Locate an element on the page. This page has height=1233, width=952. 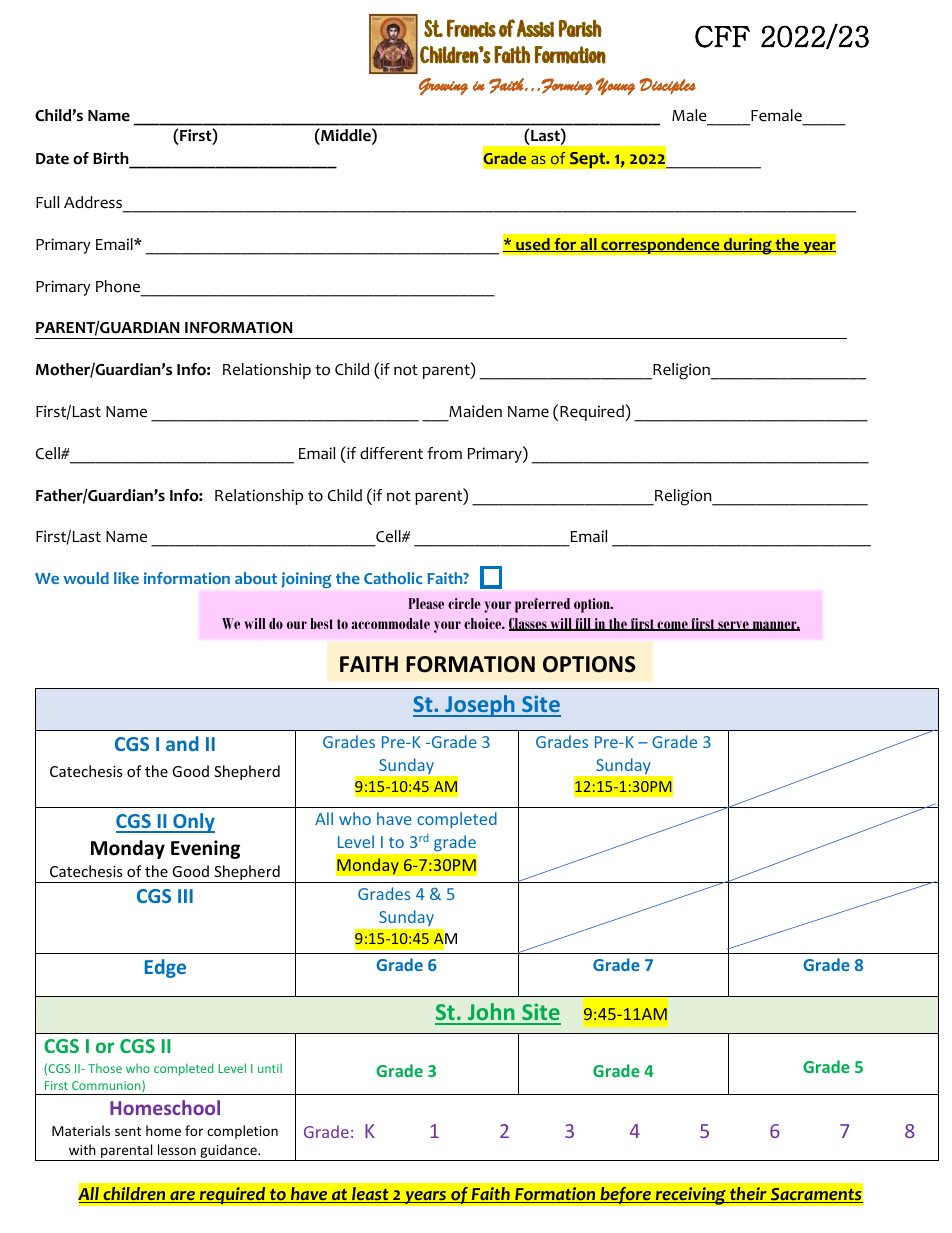
Disciples is located at coordinates (667, 86).
